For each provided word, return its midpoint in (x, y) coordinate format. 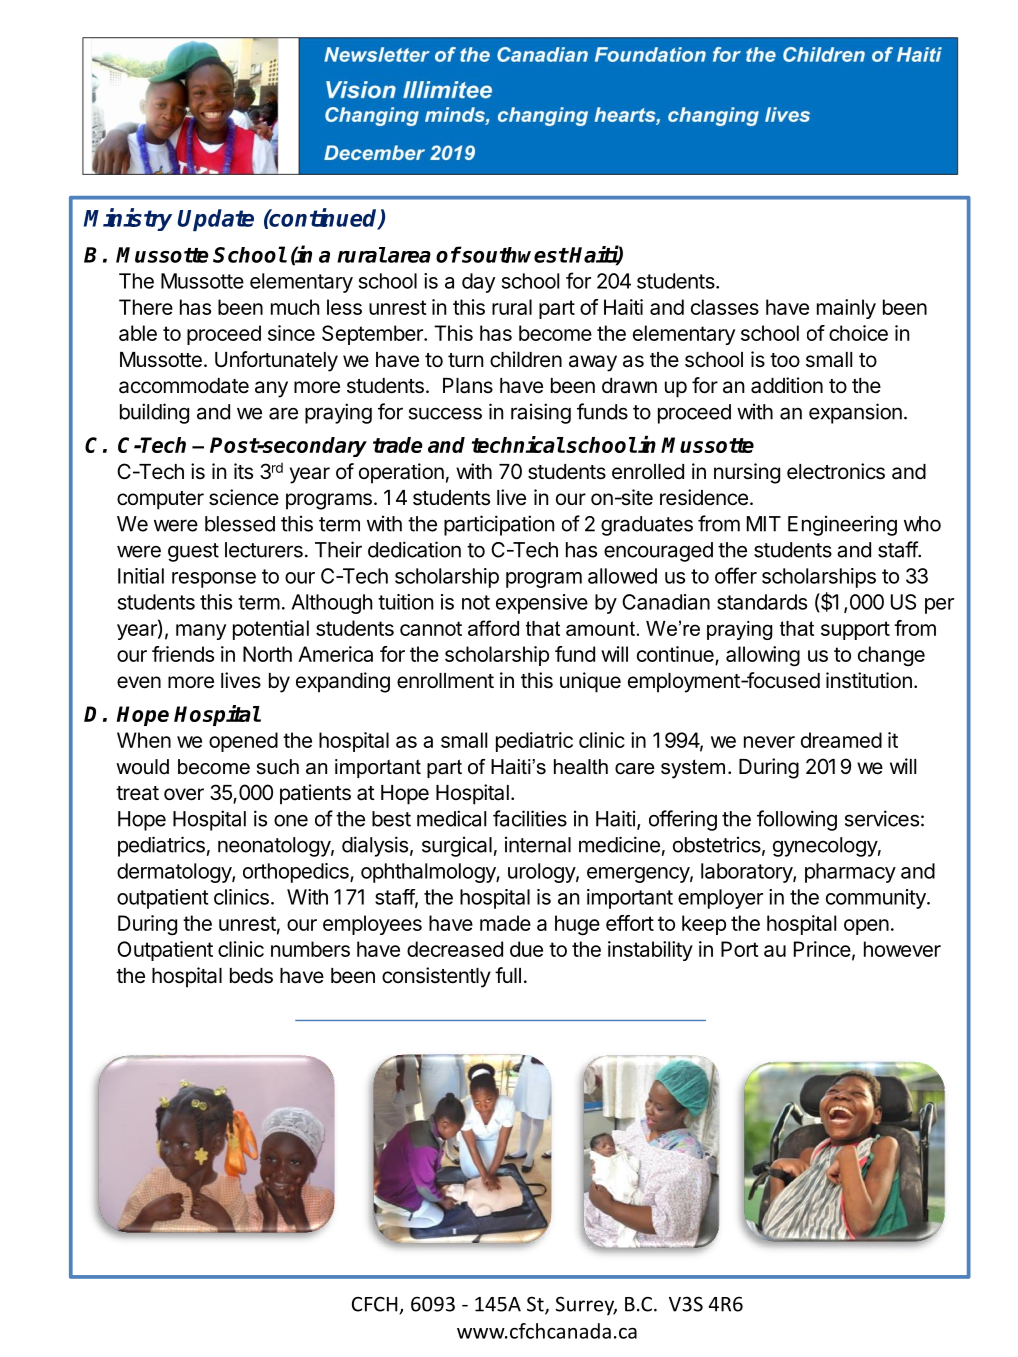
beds (251, 976)
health (581, 767)
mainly (846, 309)
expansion (855, 413)
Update (215, 220)
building (154, 413)
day (479, 283)
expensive (542, 604)
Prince (822, 949)
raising (541, 413)
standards (762, 602)
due (526, 949)
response (214, 580)
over (184, 794)
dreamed (841, 740)
